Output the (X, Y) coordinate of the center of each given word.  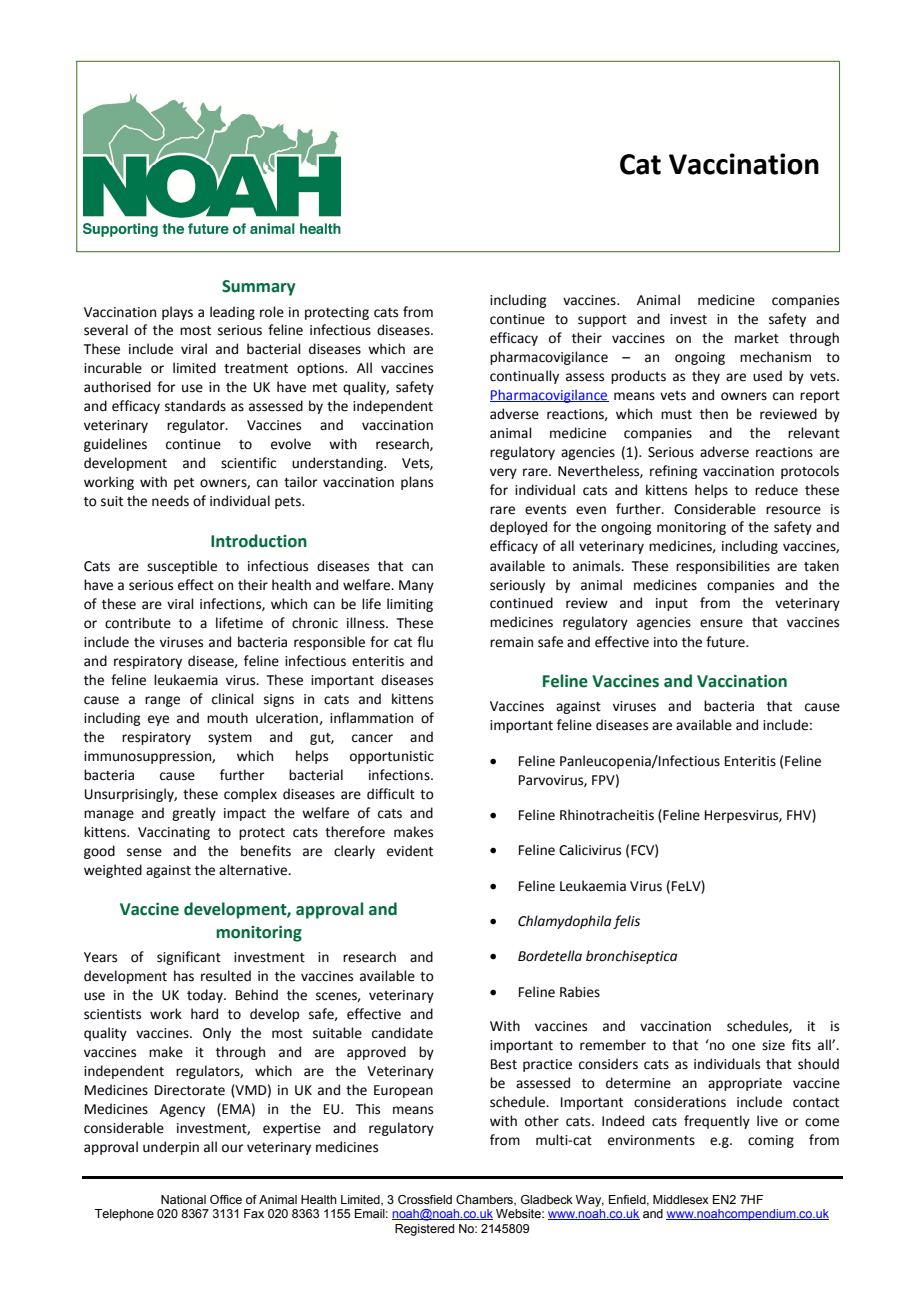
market (757, 338)
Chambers (485, 1200)
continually (524, 377)
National (183, 1199)
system (230, 739)
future (726, 642)
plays (177, 313)
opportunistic (392, 757)
